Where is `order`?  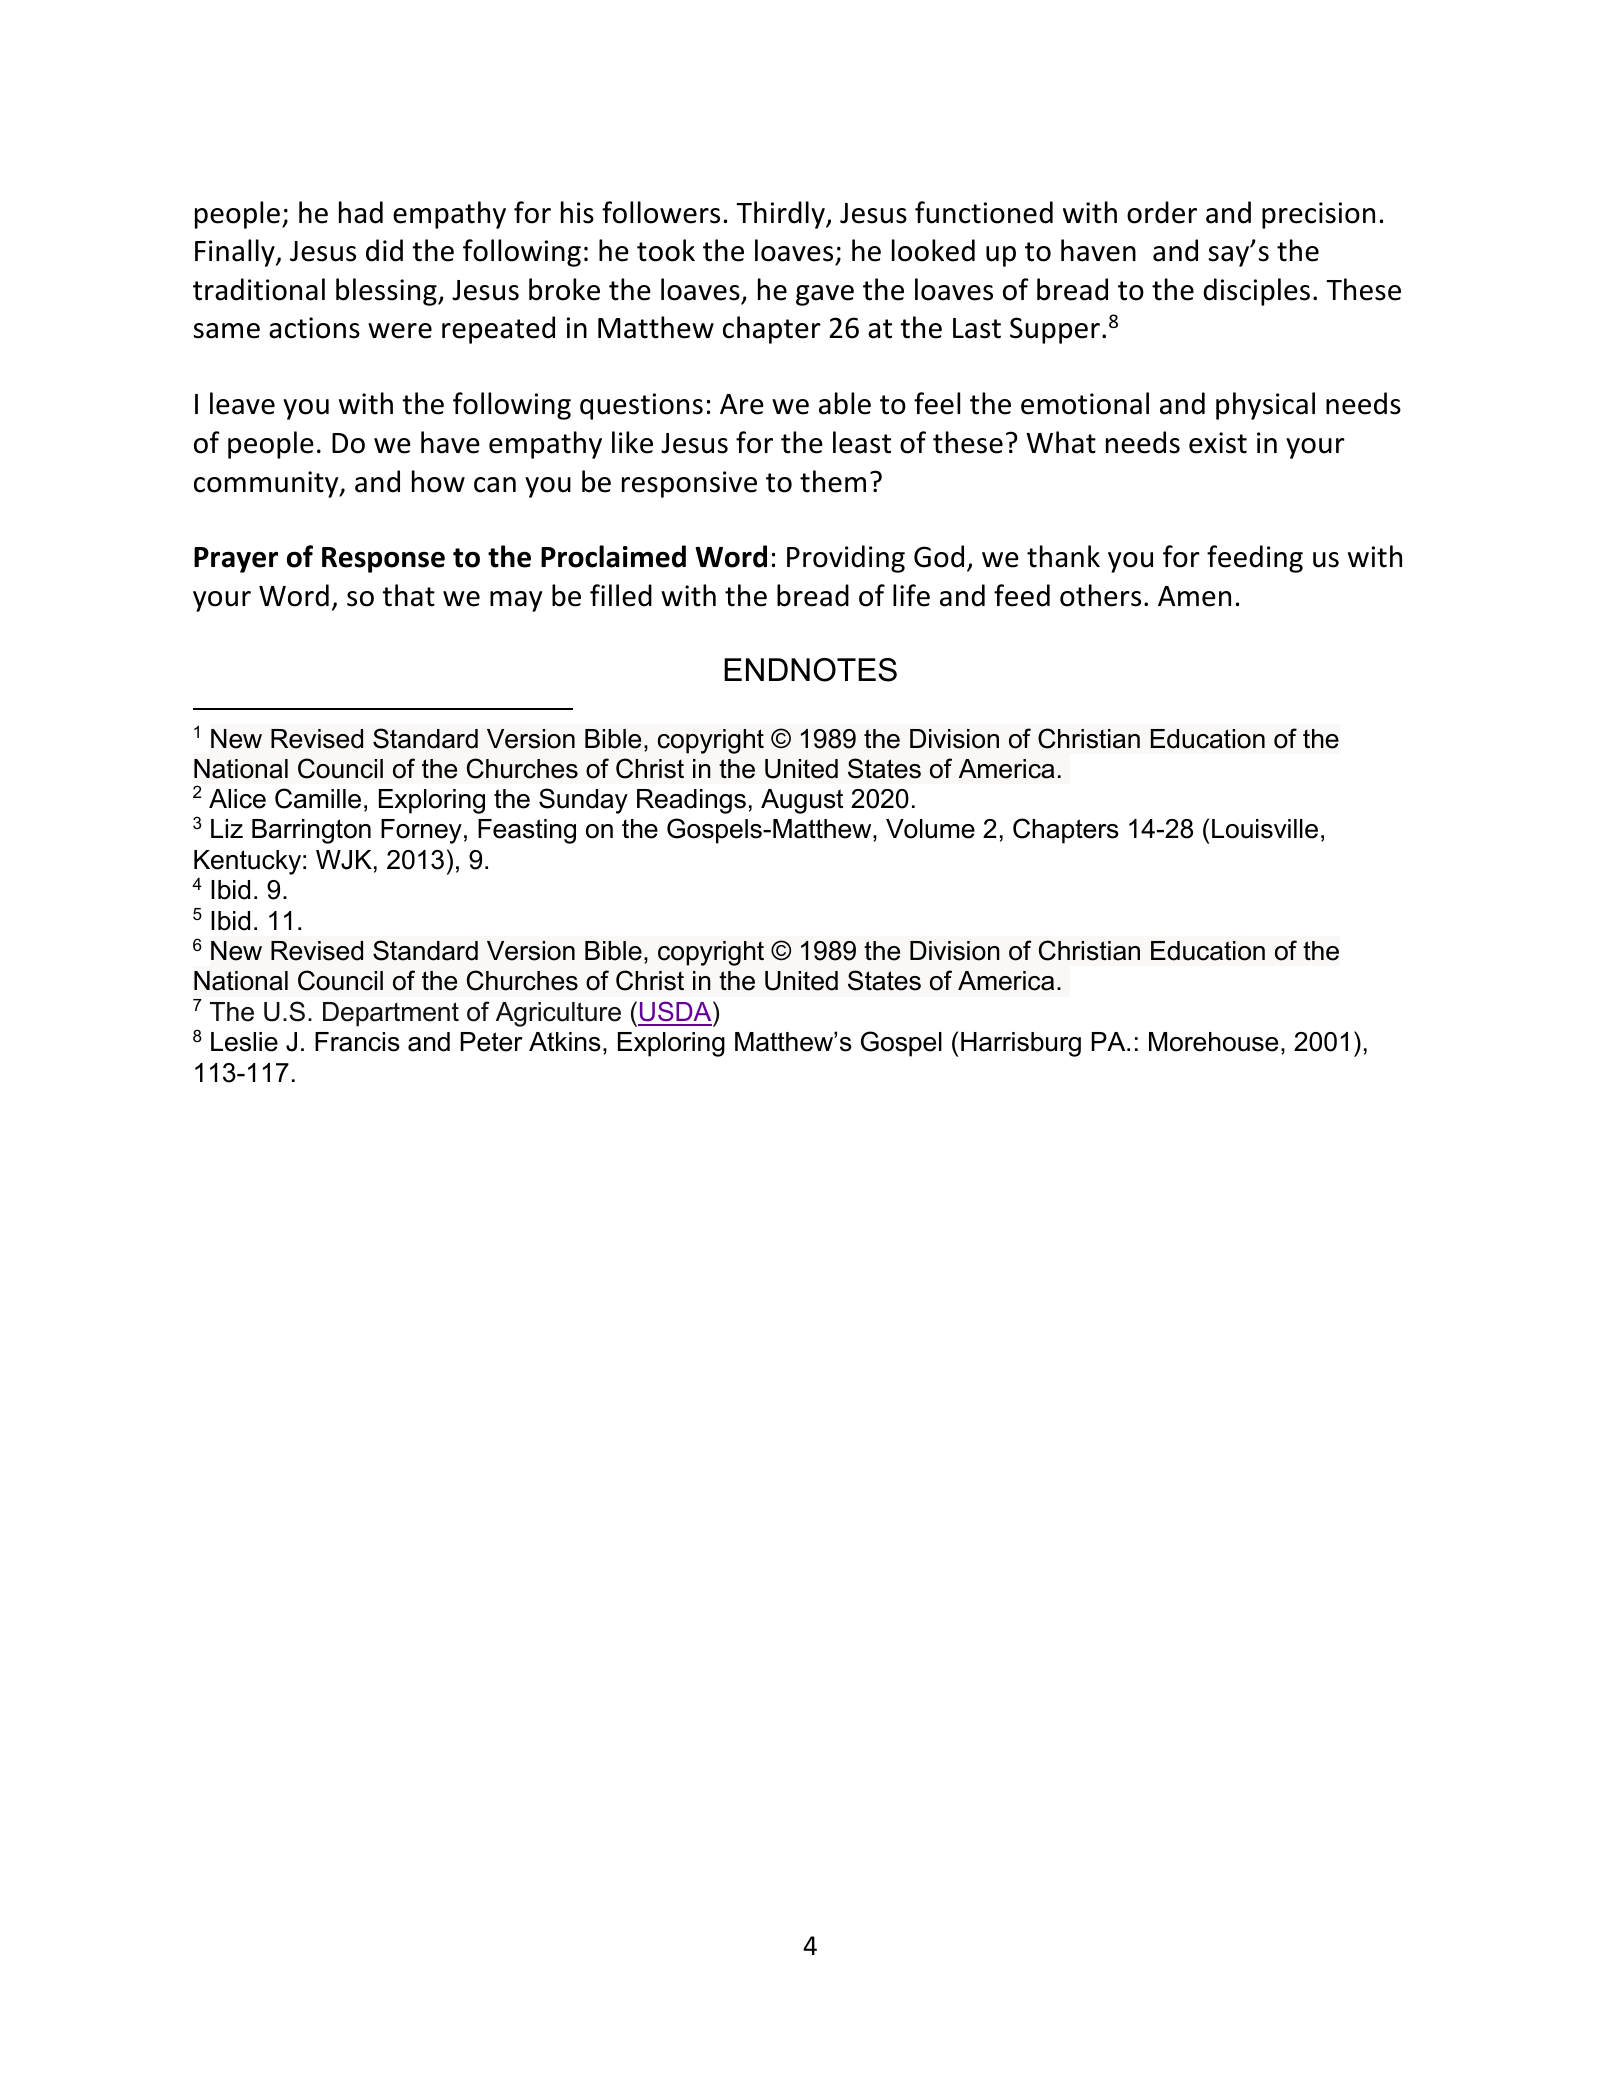
order is located at coordinates (1162, 212).
